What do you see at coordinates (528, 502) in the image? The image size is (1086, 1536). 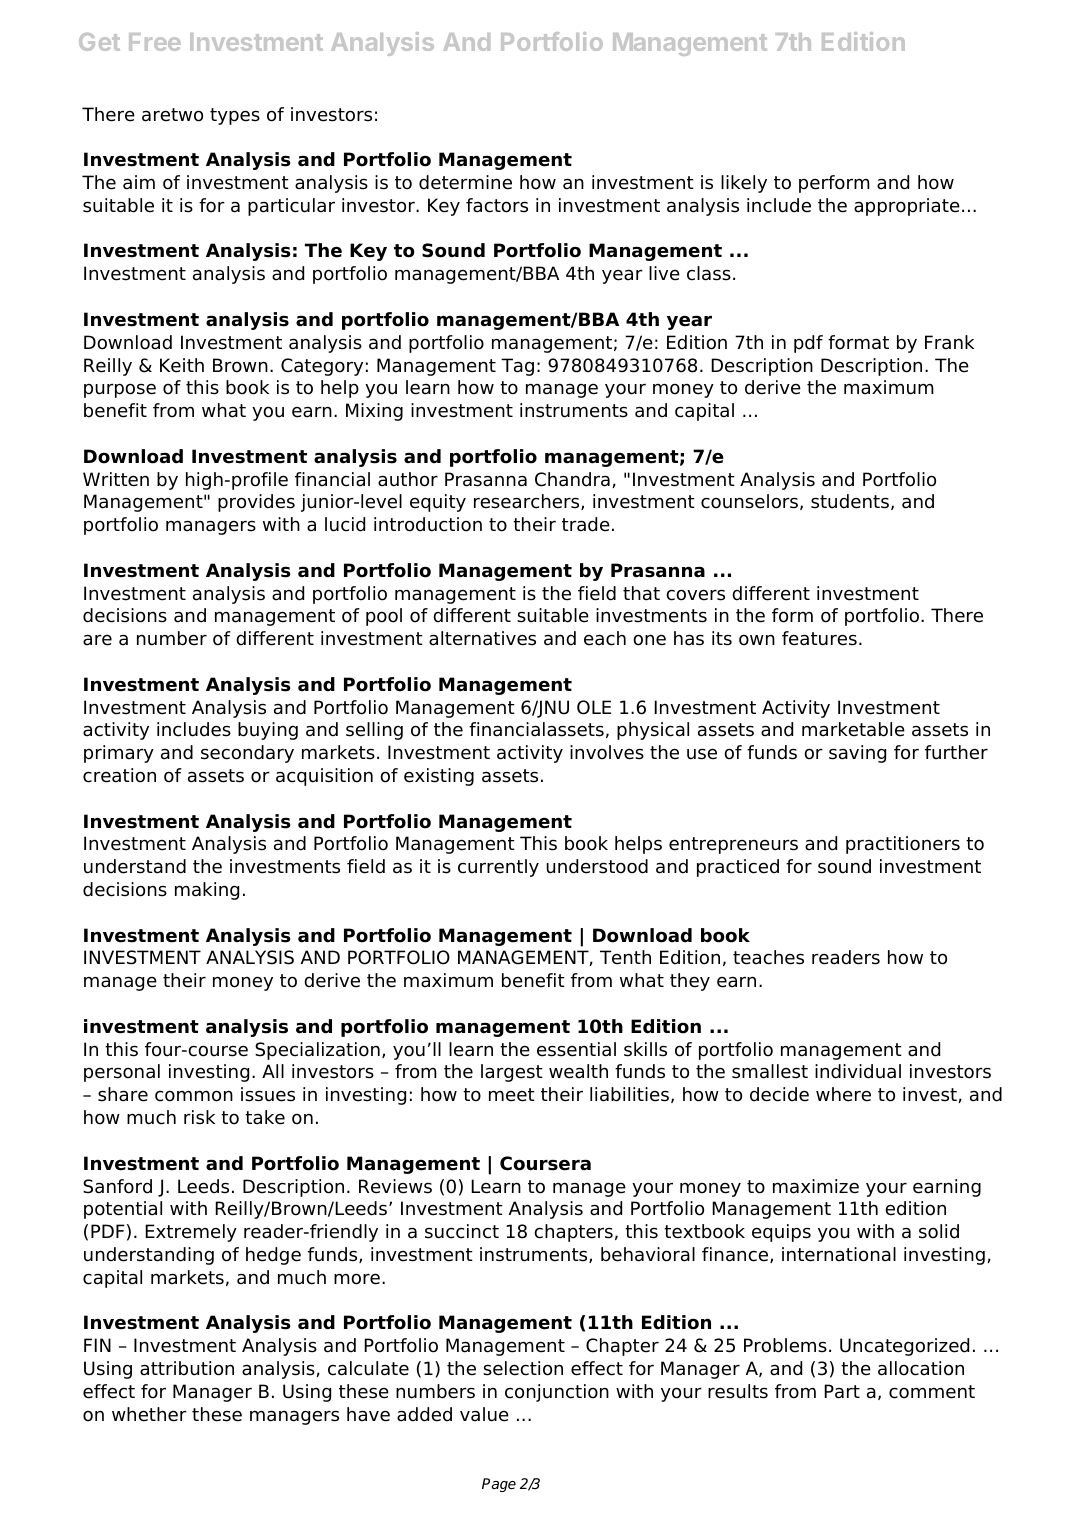 I see `researchers` at bounding box center [528, 502].
